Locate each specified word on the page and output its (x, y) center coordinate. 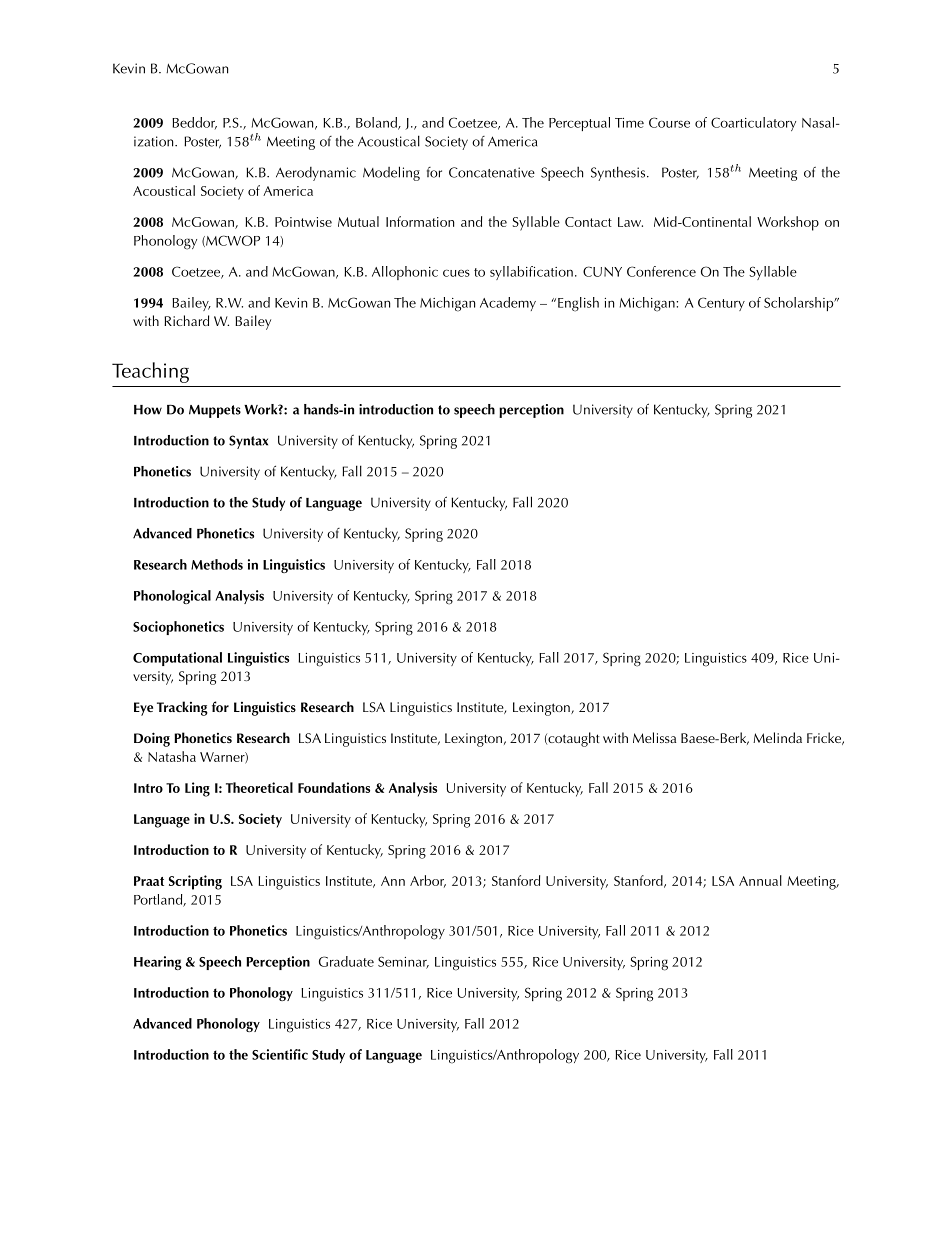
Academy (508, 304)
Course (669, 122)
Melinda (777, 737)
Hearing (158, 963)
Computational (177, 659)
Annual (760, 880)
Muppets (215, 411)
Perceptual (579, 124)
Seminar (403, 962)
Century (721, 304)
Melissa (654, 737)
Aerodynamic (316, 174)
